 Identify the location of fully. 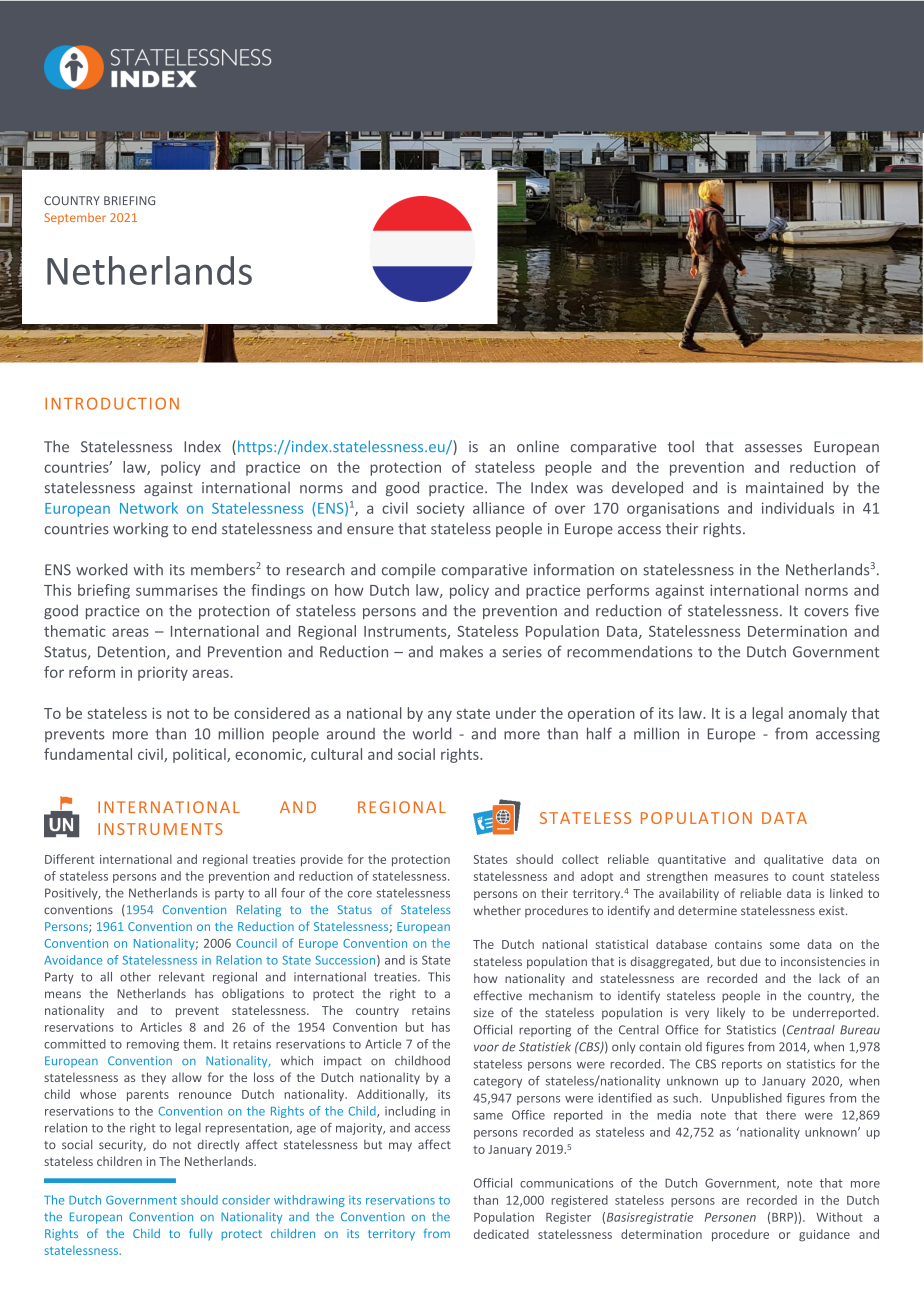
(200, 1234).
